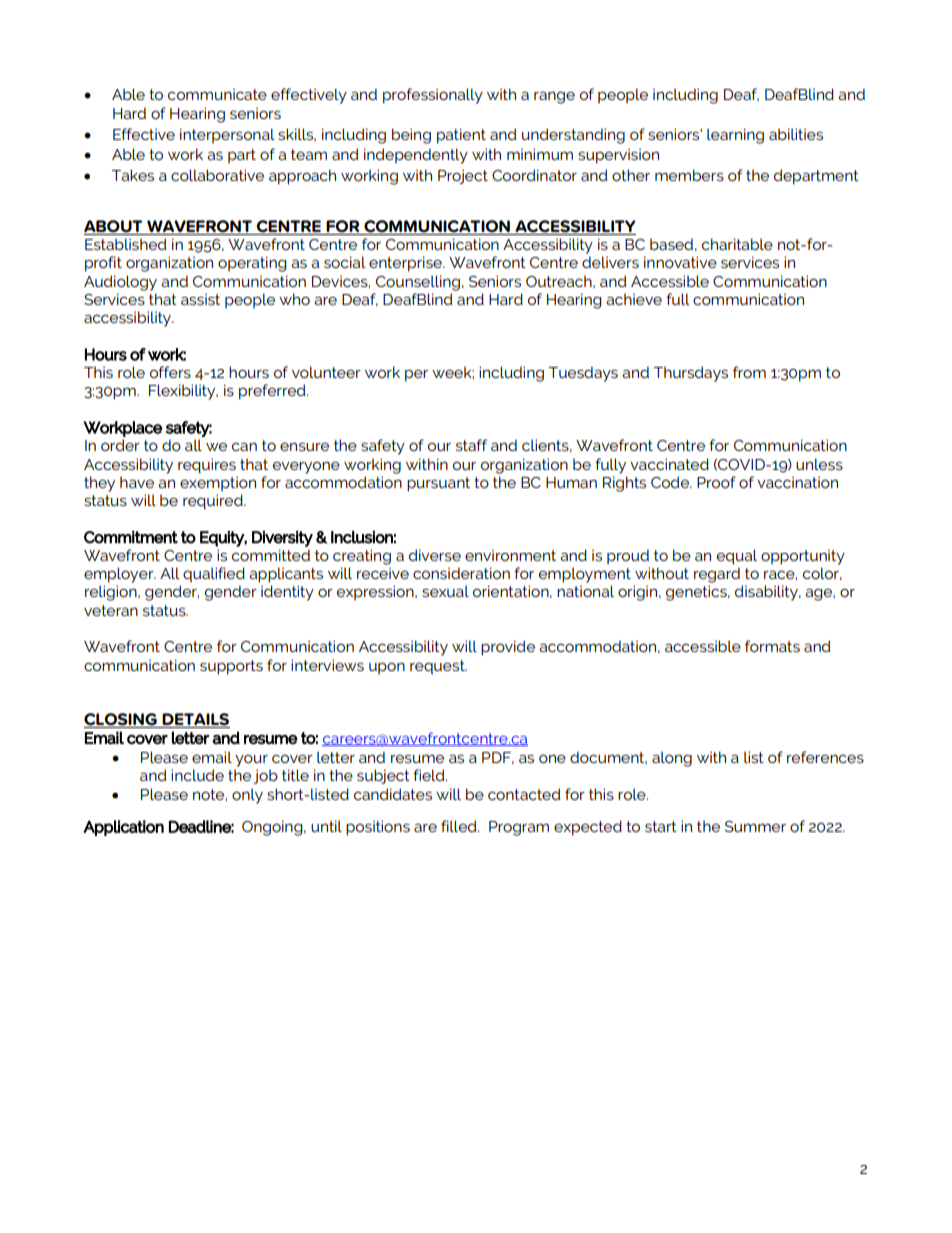 The width and height of the page is (952, 1233). I want to click on requires, so click(207, 465).
